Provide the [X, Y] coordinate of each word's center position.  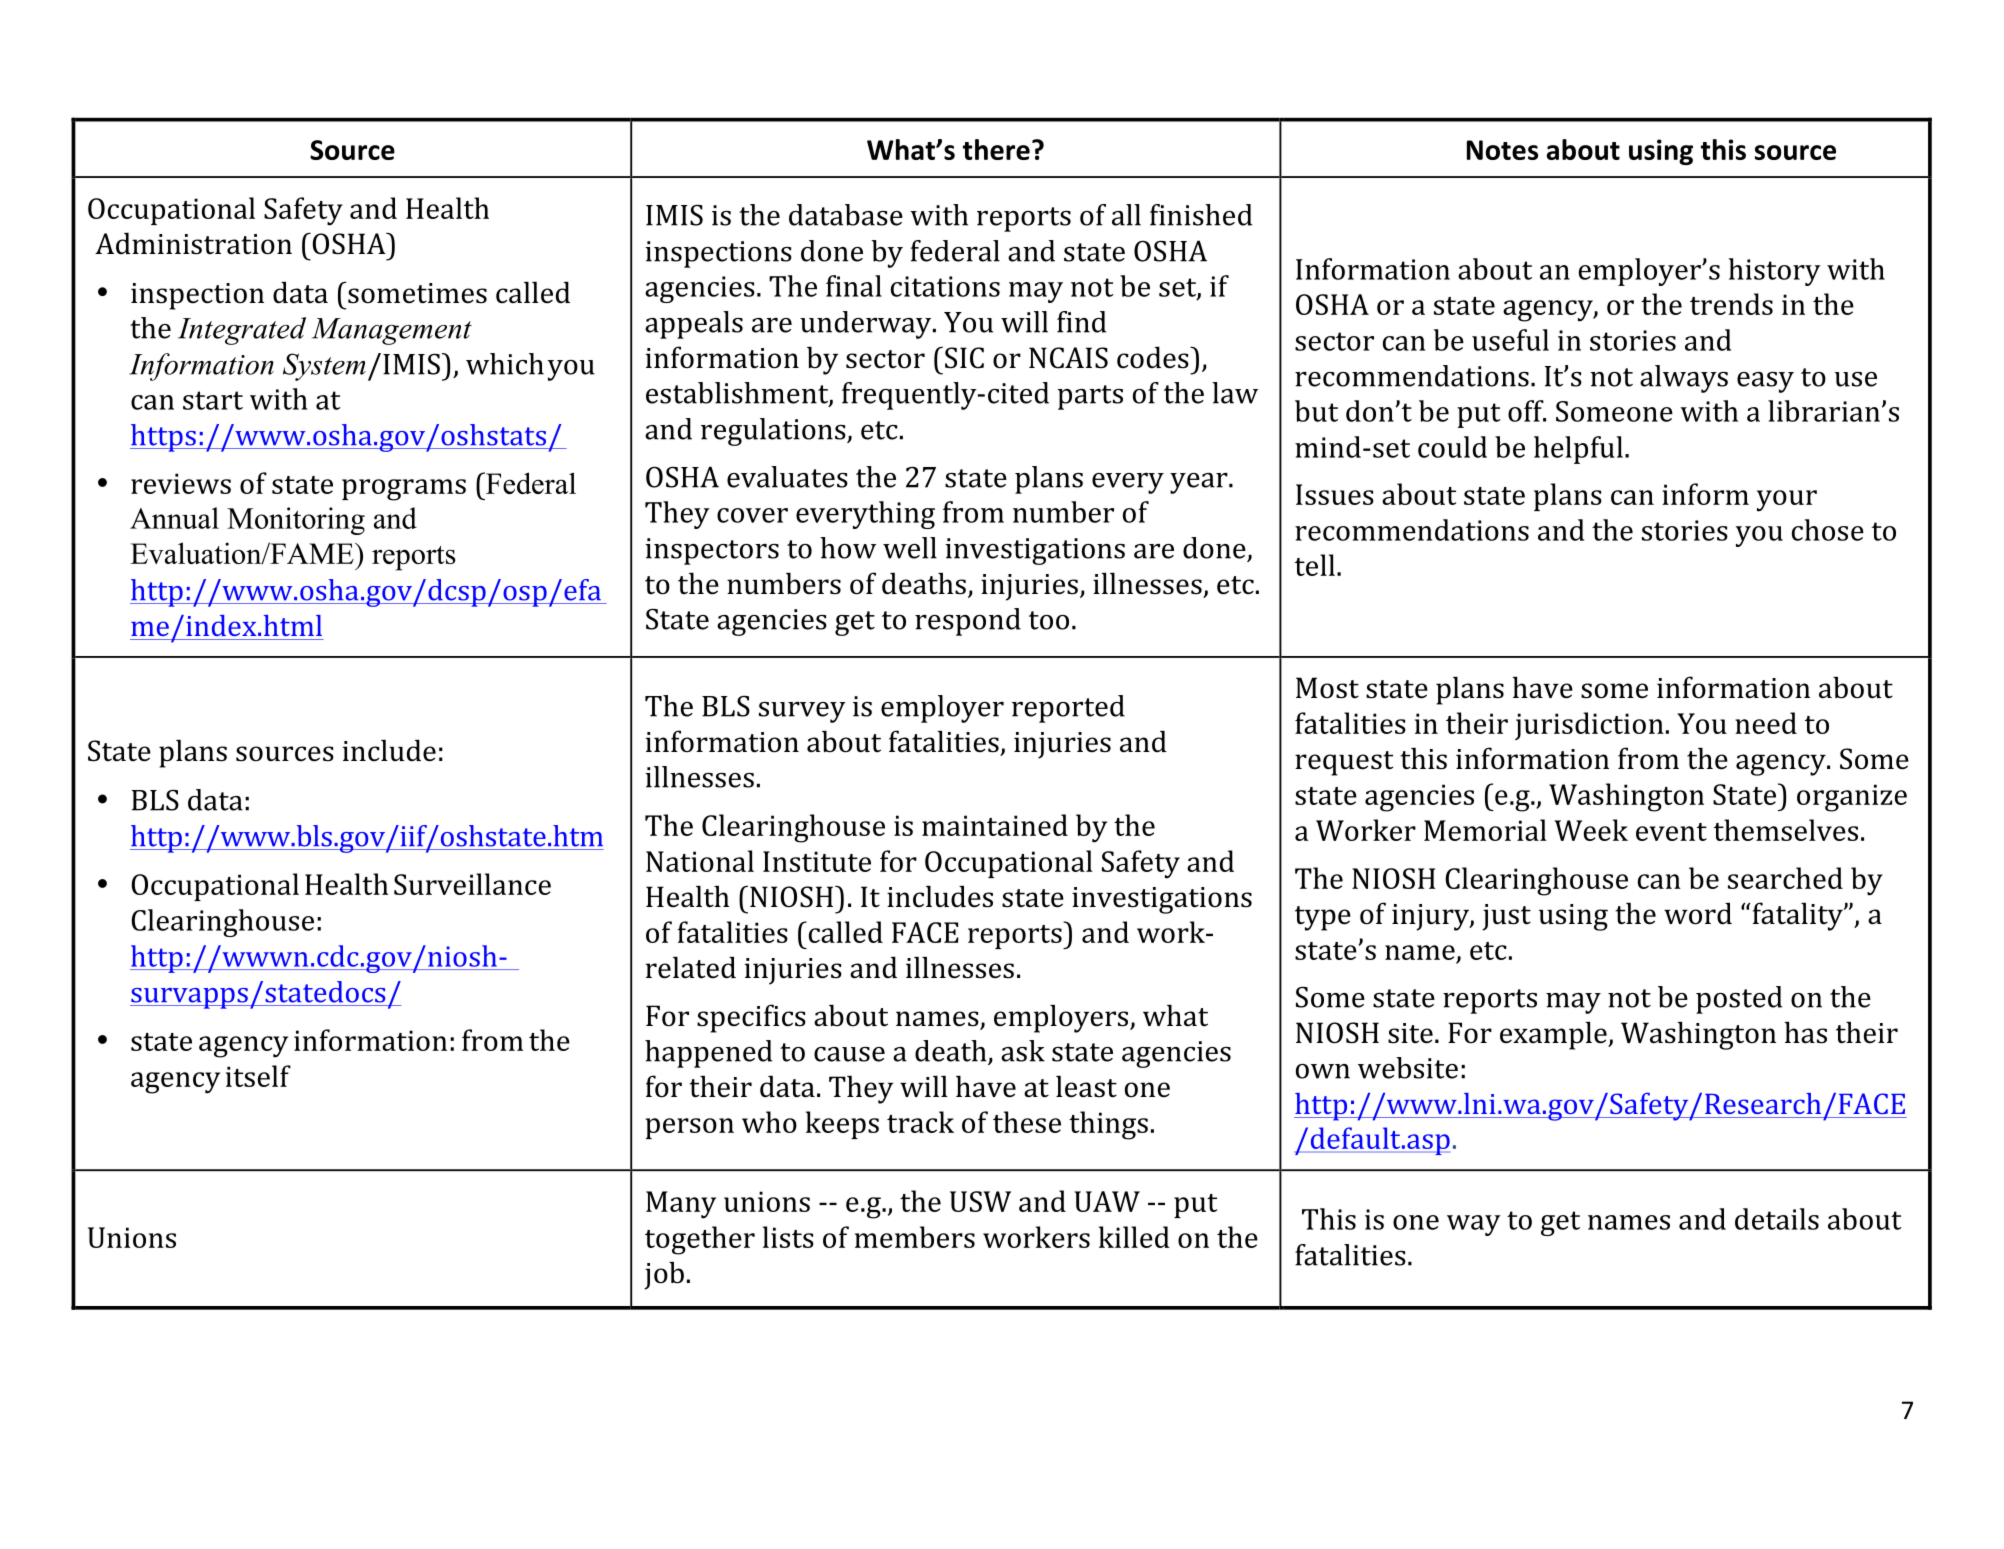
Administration [193, 243]
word [1698, 913]
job [664, 1275]
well [910, 548]
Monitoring [296, 521]
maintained [995, 825]
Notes [1502, 150]
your [1787, 501]
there [996, 149]
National [700, 861]
